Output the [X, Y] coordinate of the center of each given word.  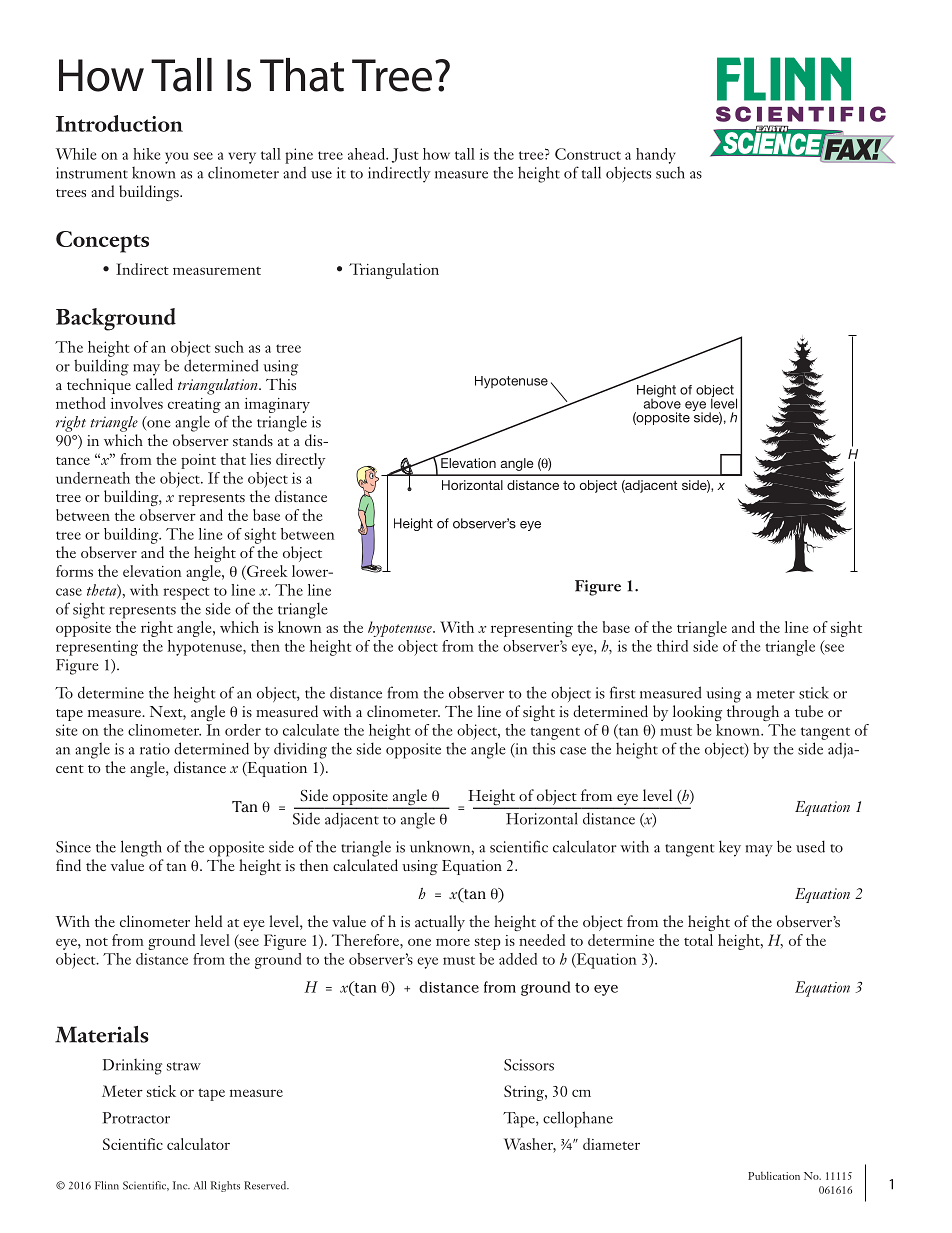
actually [440, 923]
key [730, 848]
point [198, 461]
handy [656, 156]
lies [260, 459]
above [662, 402]
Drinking [132, 1067]
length [141, 848]
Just [405, 155]
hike [146, 154]
